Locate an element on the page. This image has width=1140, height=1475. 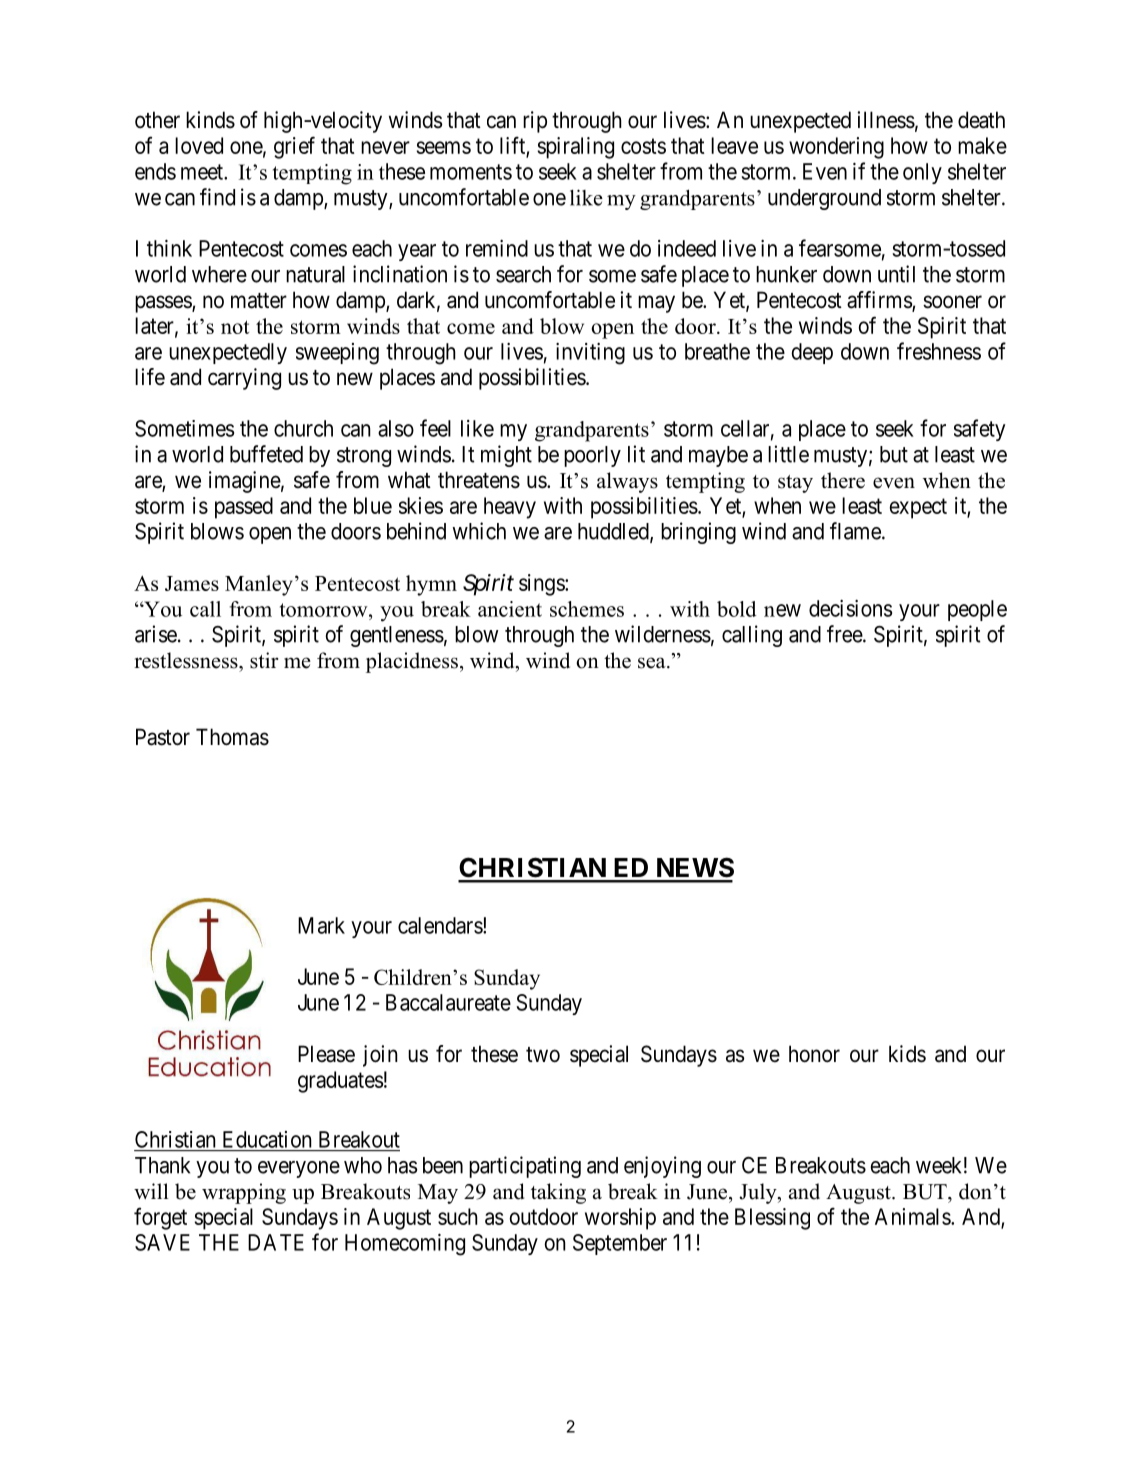
poorly is located at coordinates (592, 456).
